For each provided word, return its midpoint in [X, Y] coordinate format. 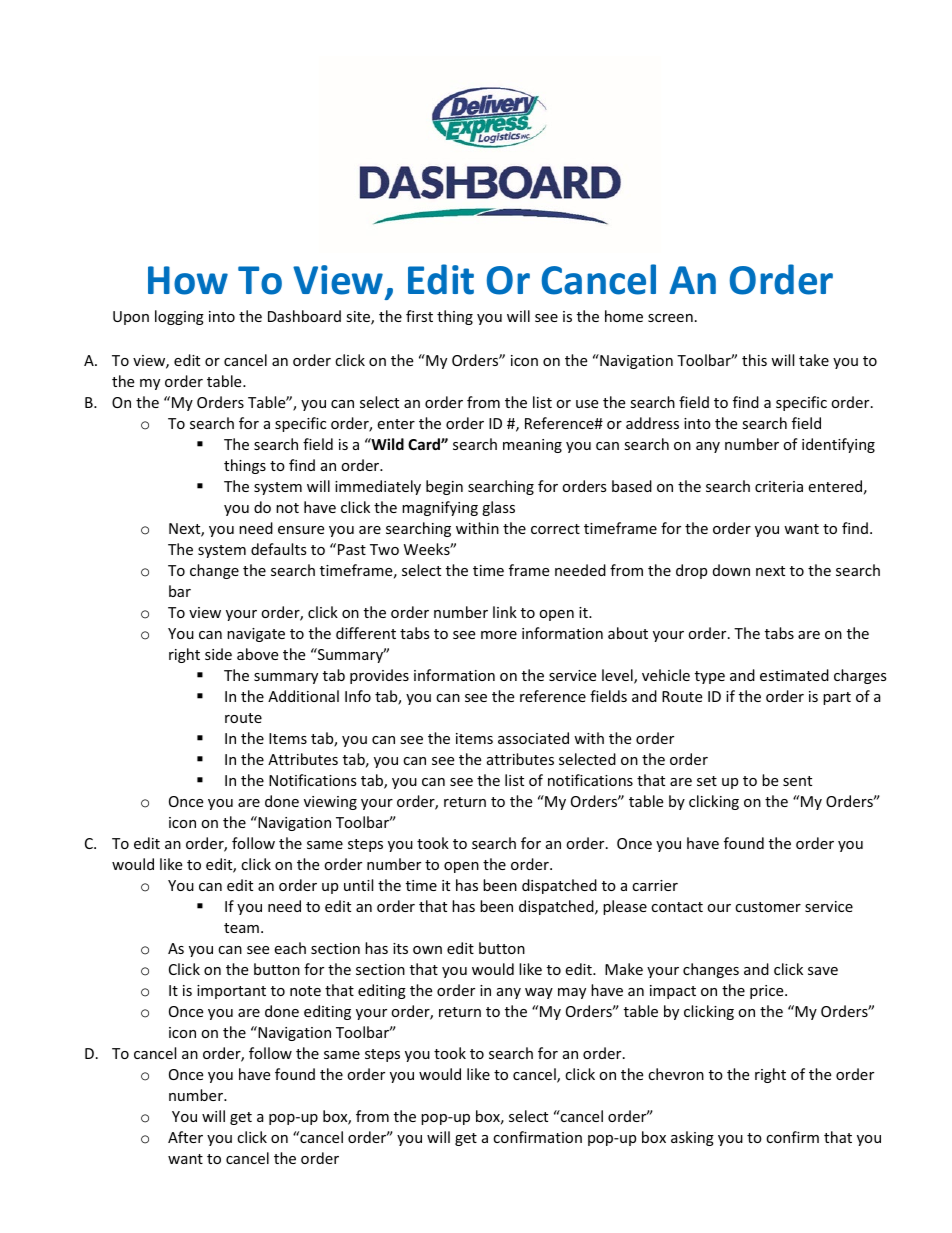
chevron [676, 1074]
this [754, 360]
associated [533, 738]
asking [692, 1138]
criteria [779, 486]
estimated [794, 675]
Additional [303, 696]
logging [179, 317]
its [400, 948]
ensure [301, 530]
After [185, 1137]
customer [768, 907]
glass [498, 508]
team [241, 928]
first [419, 316]
